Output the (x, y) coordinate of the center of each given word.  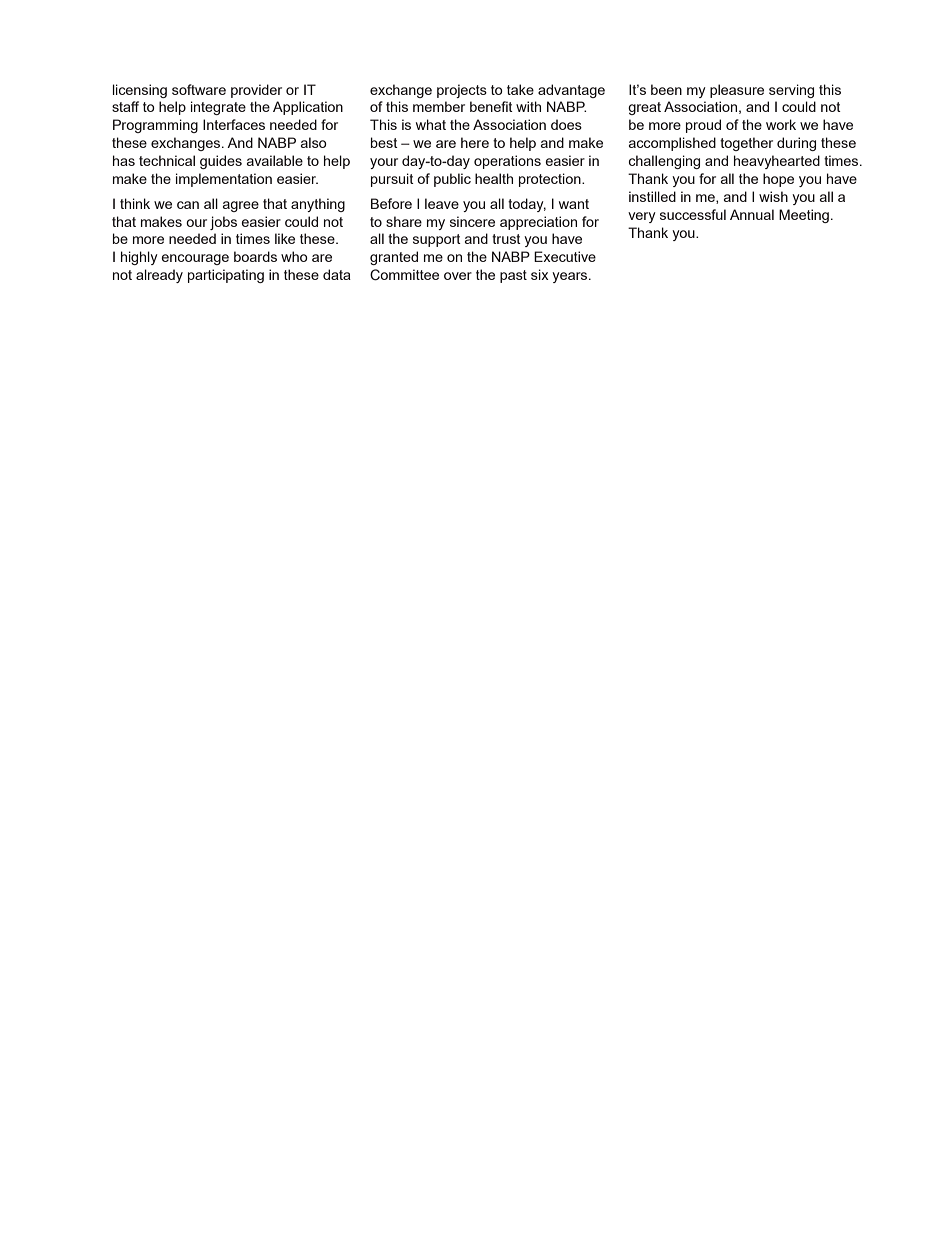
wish (773, 196)
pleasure (737, 91)
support (437, 240)
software (199, 89)
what (431, 124)
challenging (664, 162)
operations (507, 162)
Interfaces (234, 124)
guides (221, 162)
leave (442, 203)
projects (462, 91)
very (642, 217)
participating (226, 276)
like (285, 238)
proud (703, 126)
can (188, 205)
